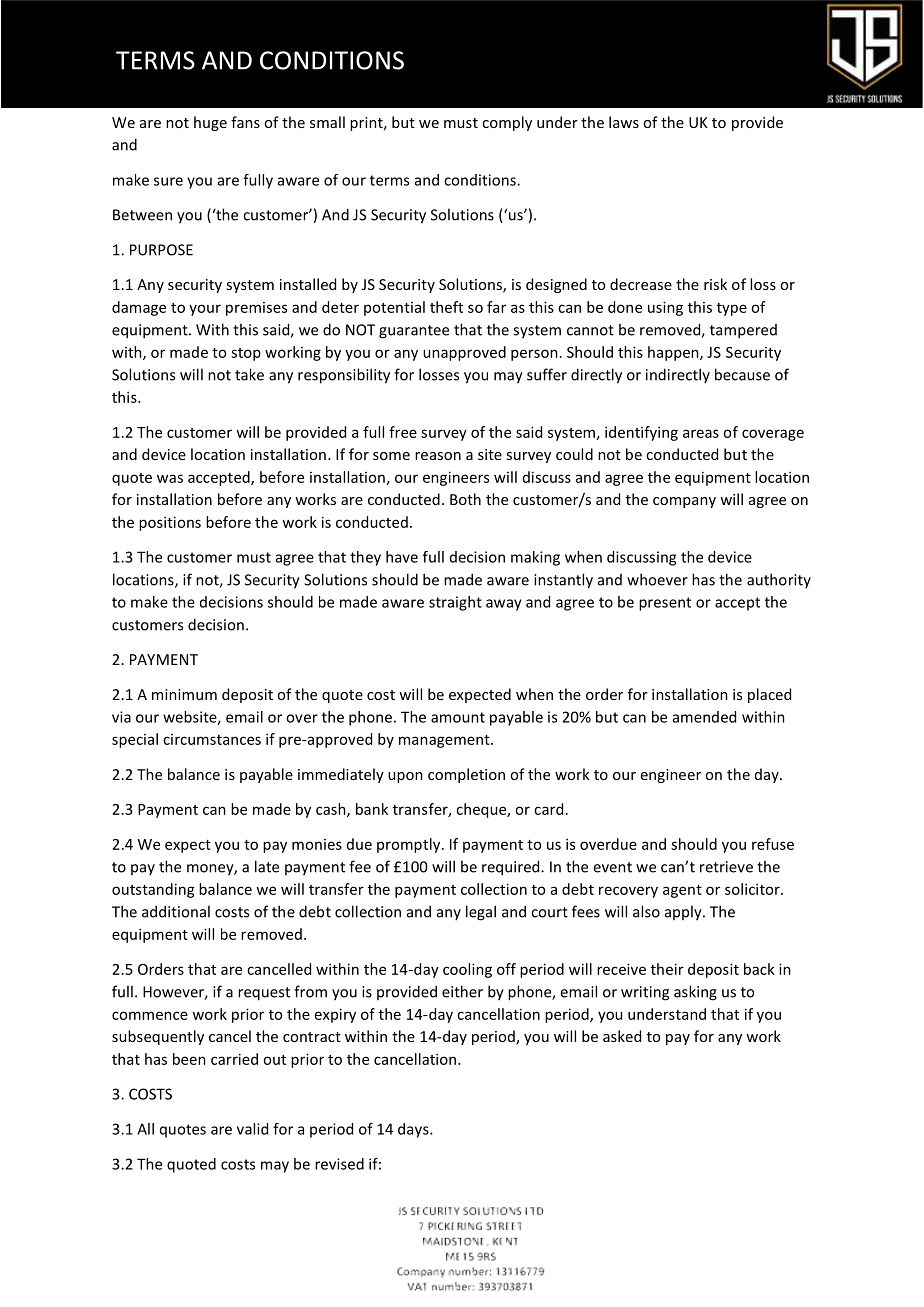 This screenshot has width=924, height=1307. I want to click on comply, so click(507, 123).
